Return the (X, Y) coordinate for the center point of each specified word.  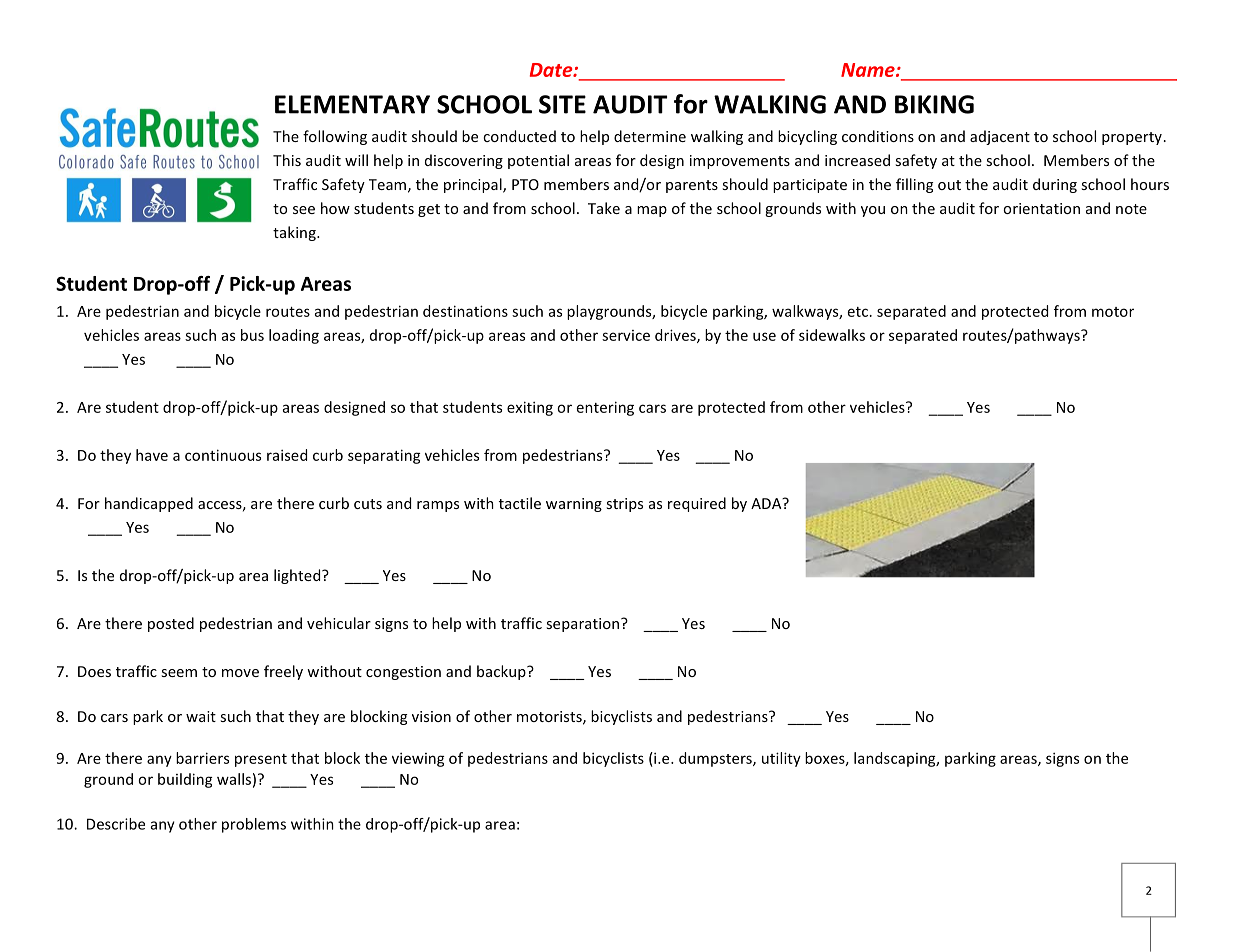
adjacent (1000, 137)
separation (584, 625)
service (626, 335)
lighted (298, 576)
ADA (767, 503)
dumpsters (716, 759)
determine (650, 136)
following (335, 137)
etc (858, 312)
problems (254, 825)
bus (252, 335)
